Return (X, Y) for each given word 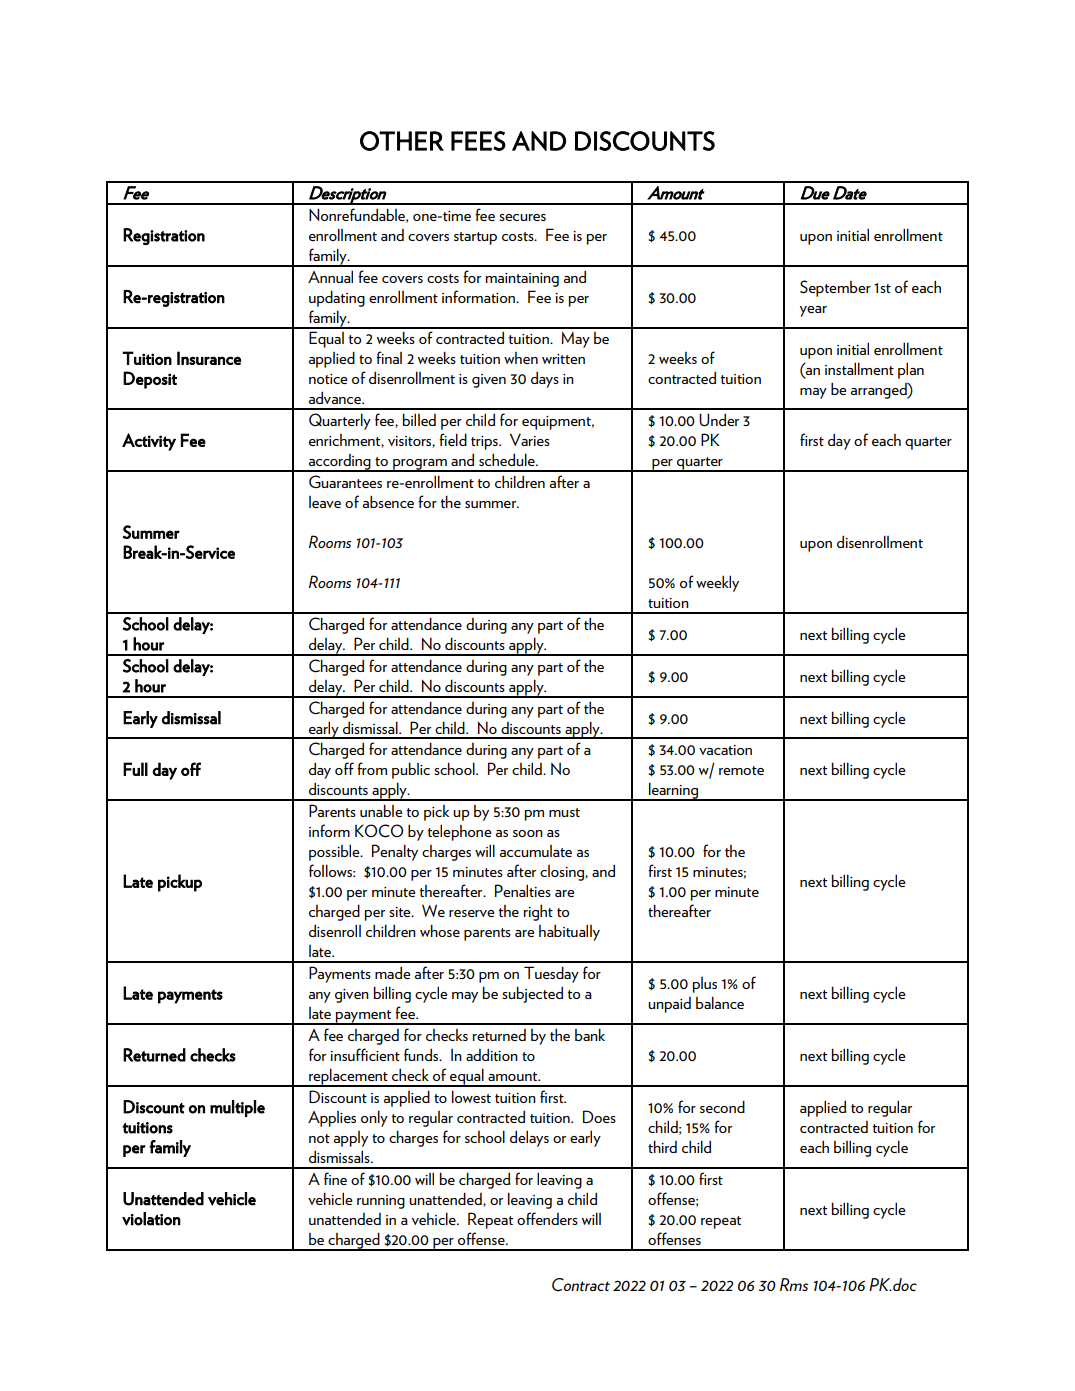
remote (741, 770)
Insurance (209, 358)
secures (522, 217)
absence (388, 501)
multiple (237, 1108)
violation (151, 1219)
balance (720, 1002)
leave (325, 502)
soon (528, 833)
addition (492, 1055)
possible (335, 852)
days (545, 380)
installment (859, 368)
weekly (717, 583)
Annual (330, 276)
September (835, 288)
